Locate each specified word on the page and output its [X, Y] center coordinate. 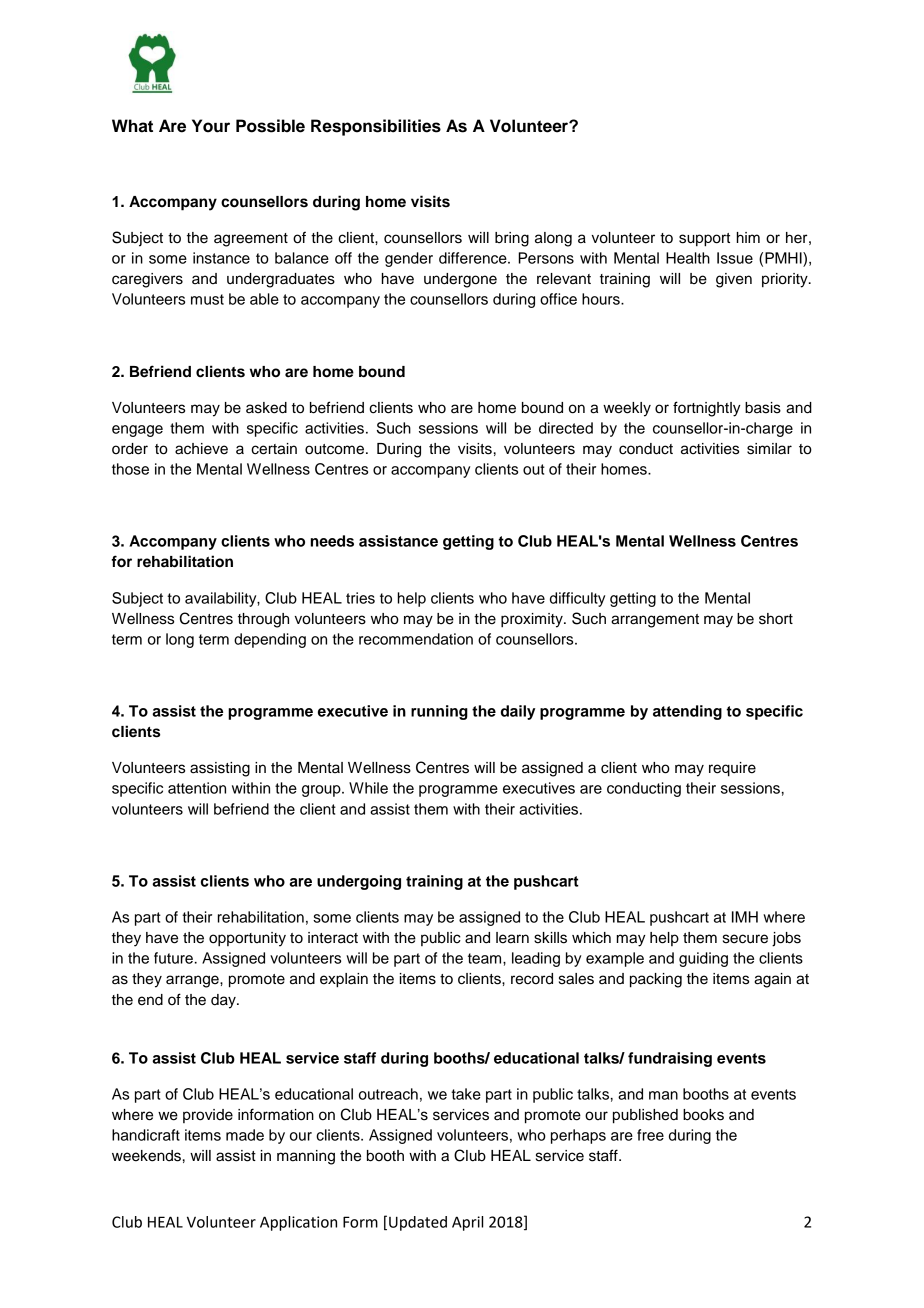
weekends [146, 1156]
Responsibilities [376, 127]
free [650, 1135]
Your [211, 126]
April [467, 1223]
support [704, 240]
